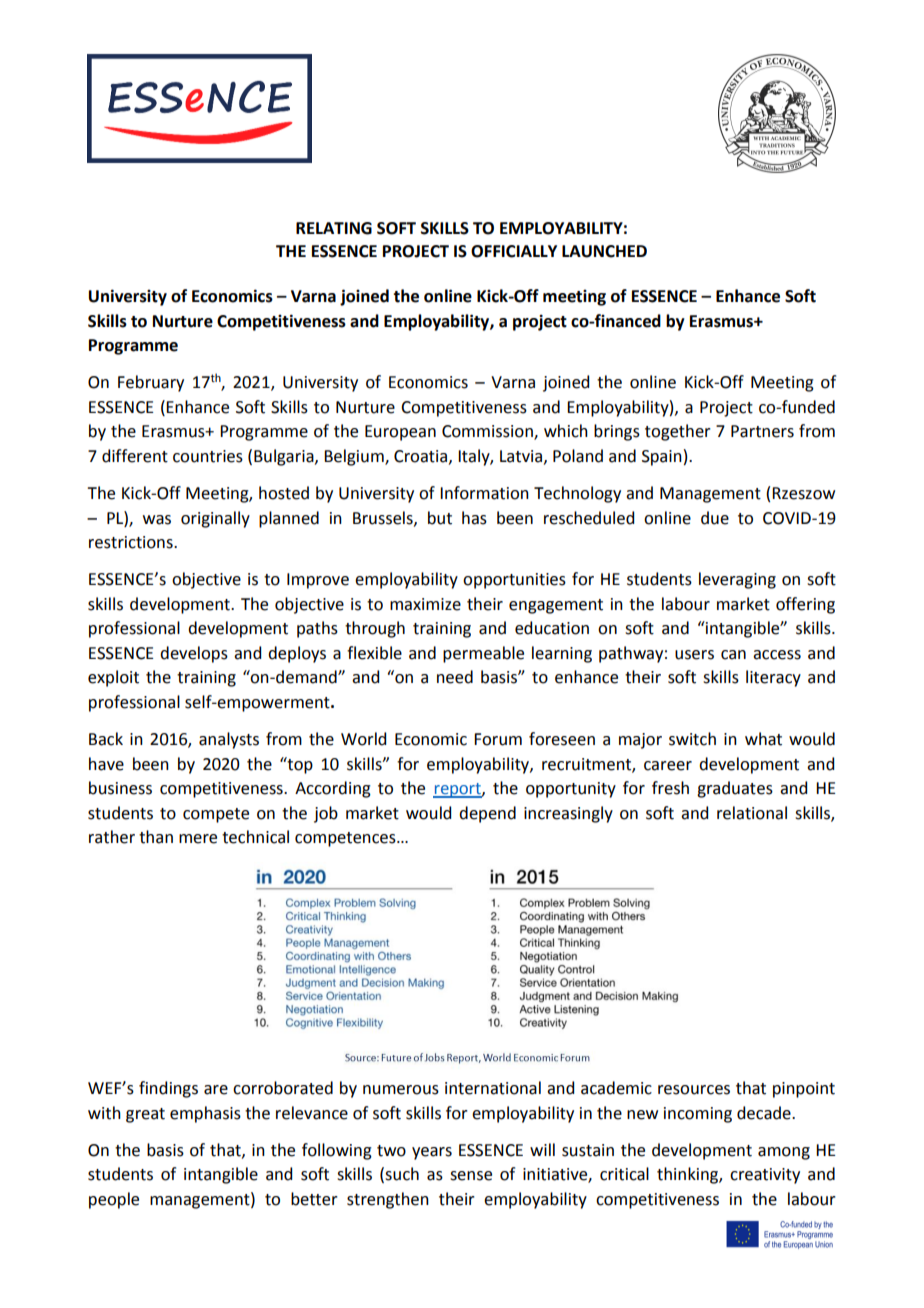 The height and width of the screenshot is (1308, 924). What do you see at coordinates (487, 814) in the screenshot?
I see `depend` at bounding box center [487, 814].
